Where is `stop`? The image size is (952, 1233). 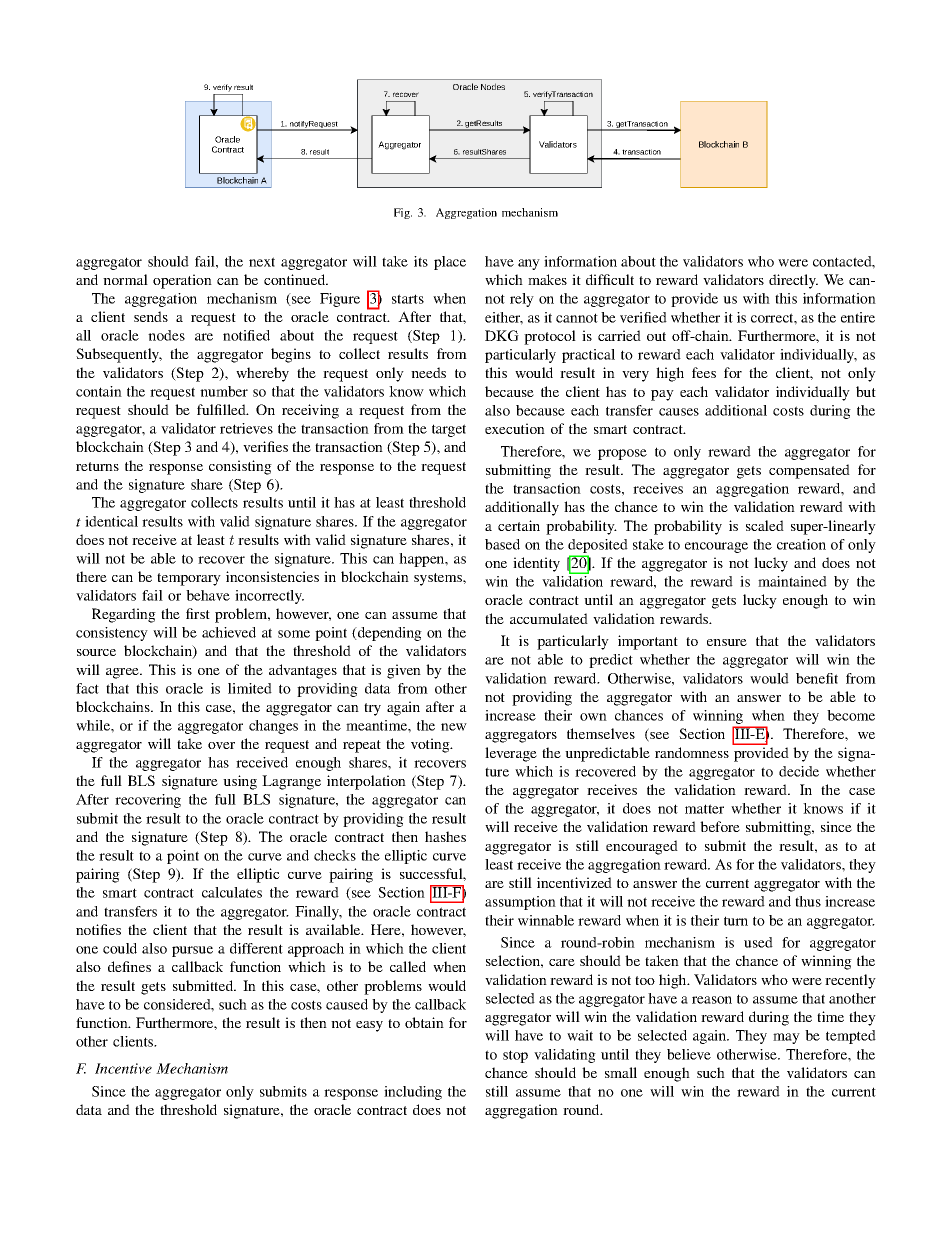 stop is located at coordinates (515, 1056).
